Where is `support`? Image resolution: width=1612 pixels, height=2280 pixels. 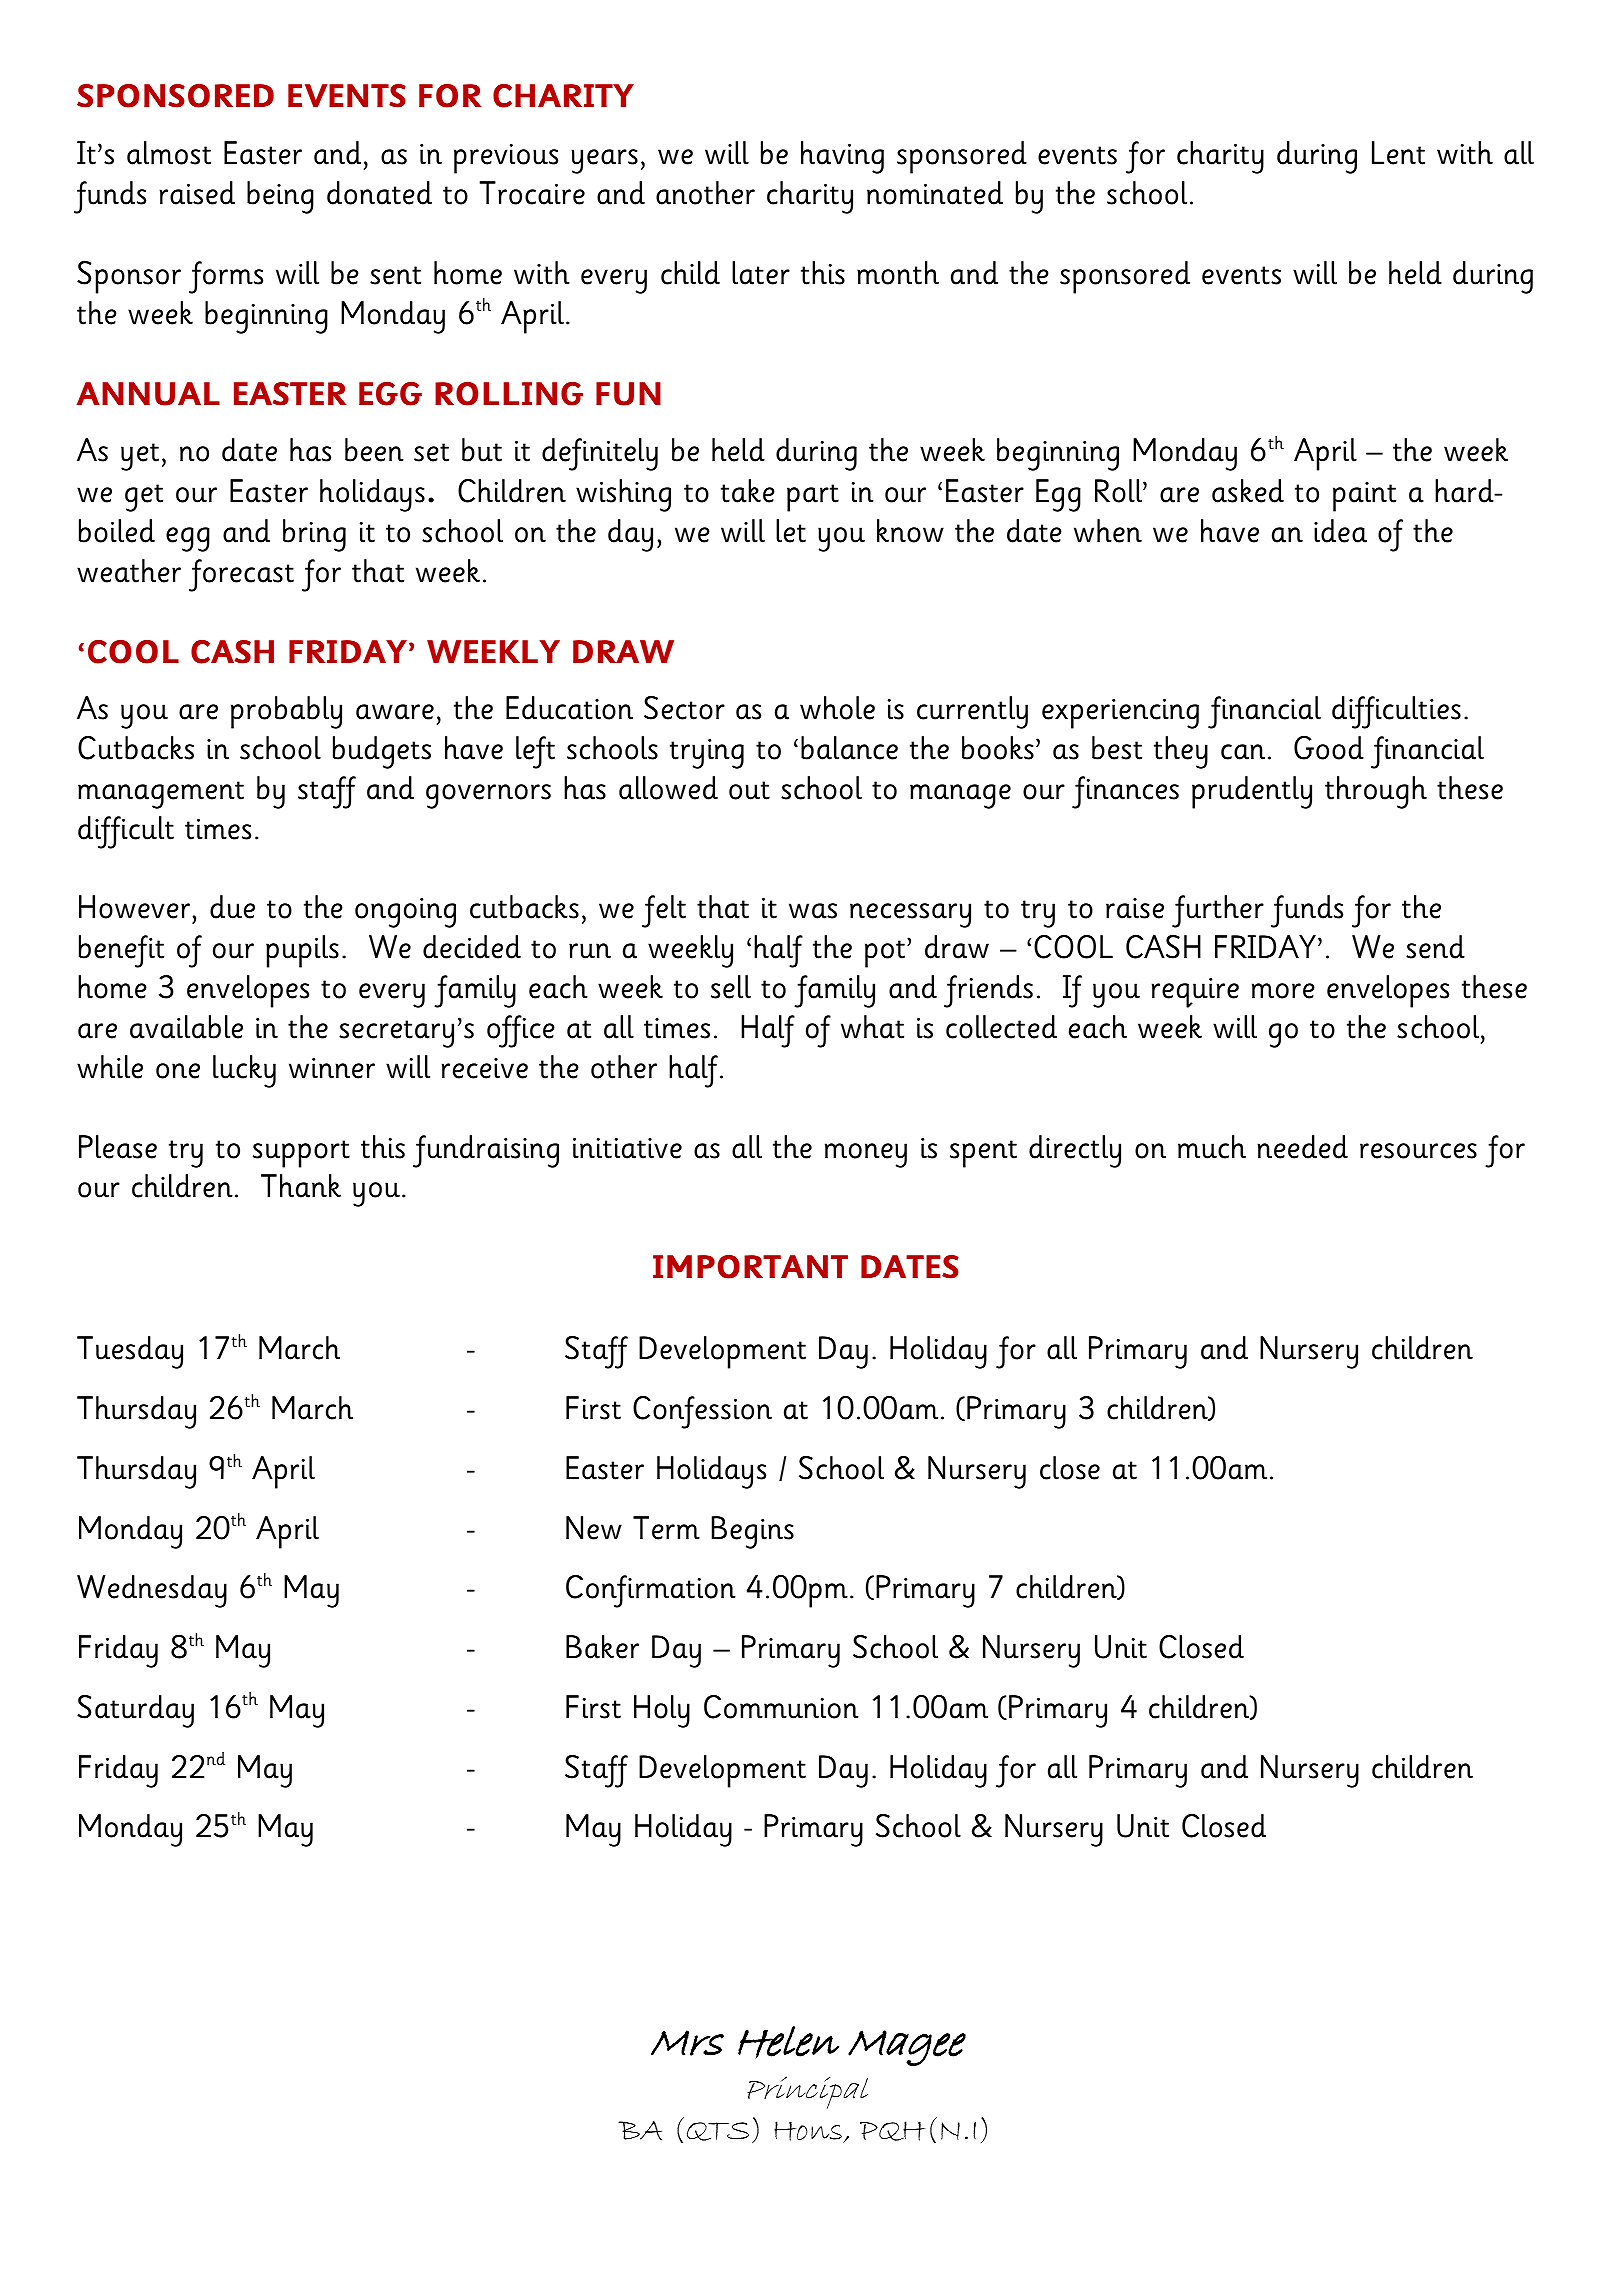
support is located at coordinates (301, 1154).
